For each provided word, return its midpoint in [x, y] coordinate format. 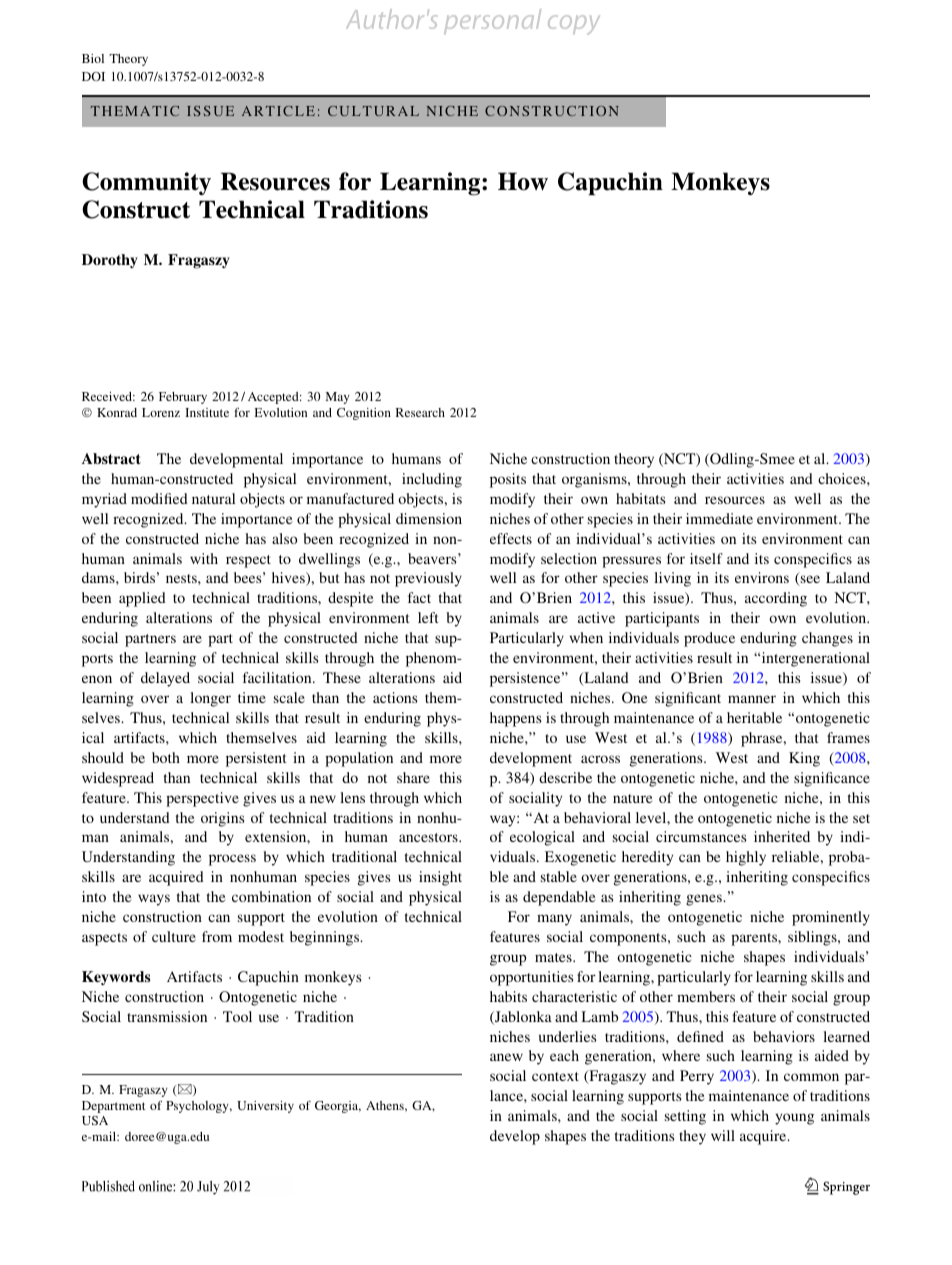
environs [762, 577]
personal [492, 21]
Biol [93, 58]
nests [182, 578]
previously [428, 579]
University [265, 1107]
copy [574, 25]
